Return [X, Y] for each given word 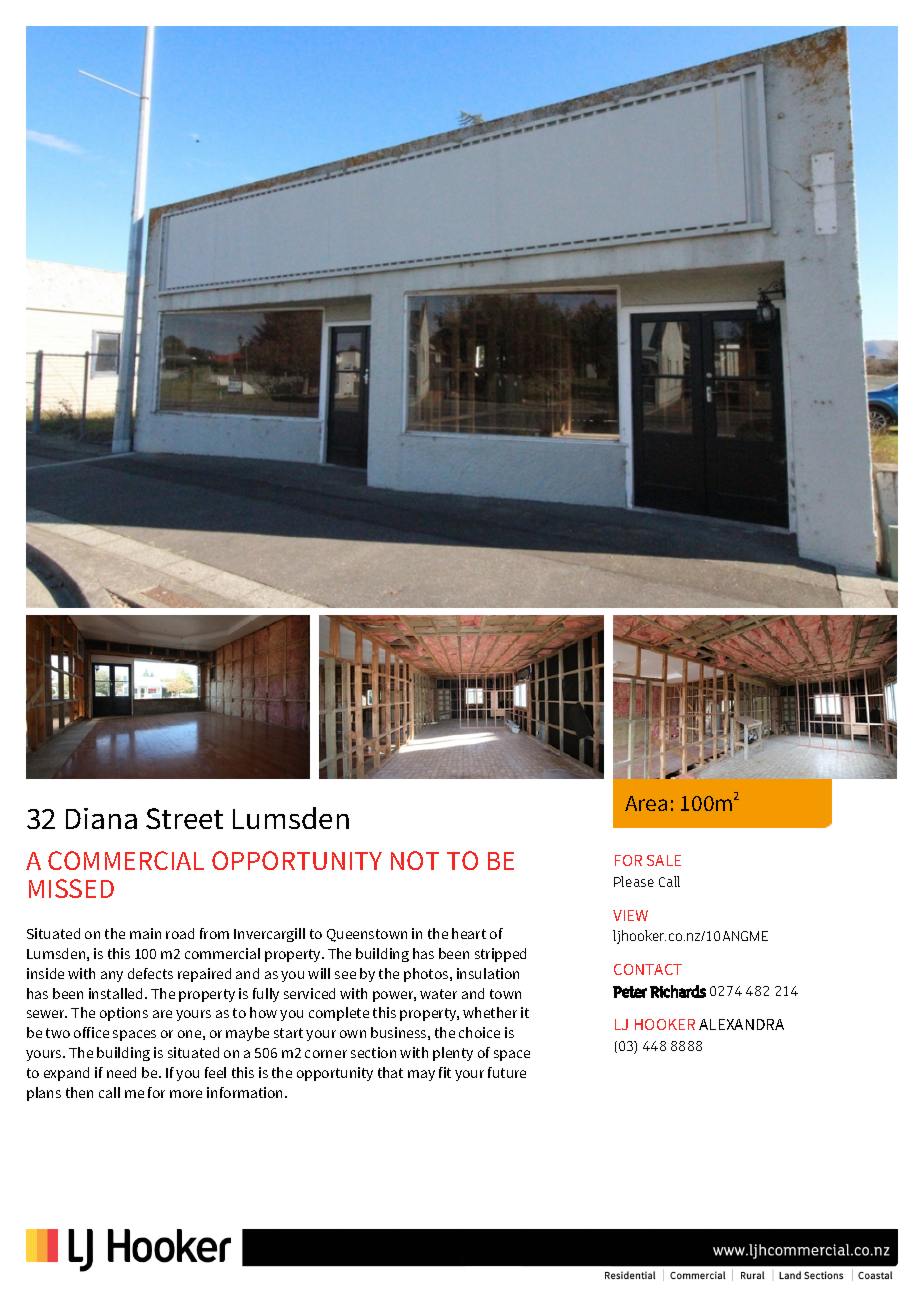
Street [184, 818]
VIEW [630, 915]
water [438, 994]
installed [117, 993]
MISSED [71, 888]
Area [646, 803]
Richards [678, 991]
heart [469, 933]
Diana [101, 818]
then [79, 1092]
